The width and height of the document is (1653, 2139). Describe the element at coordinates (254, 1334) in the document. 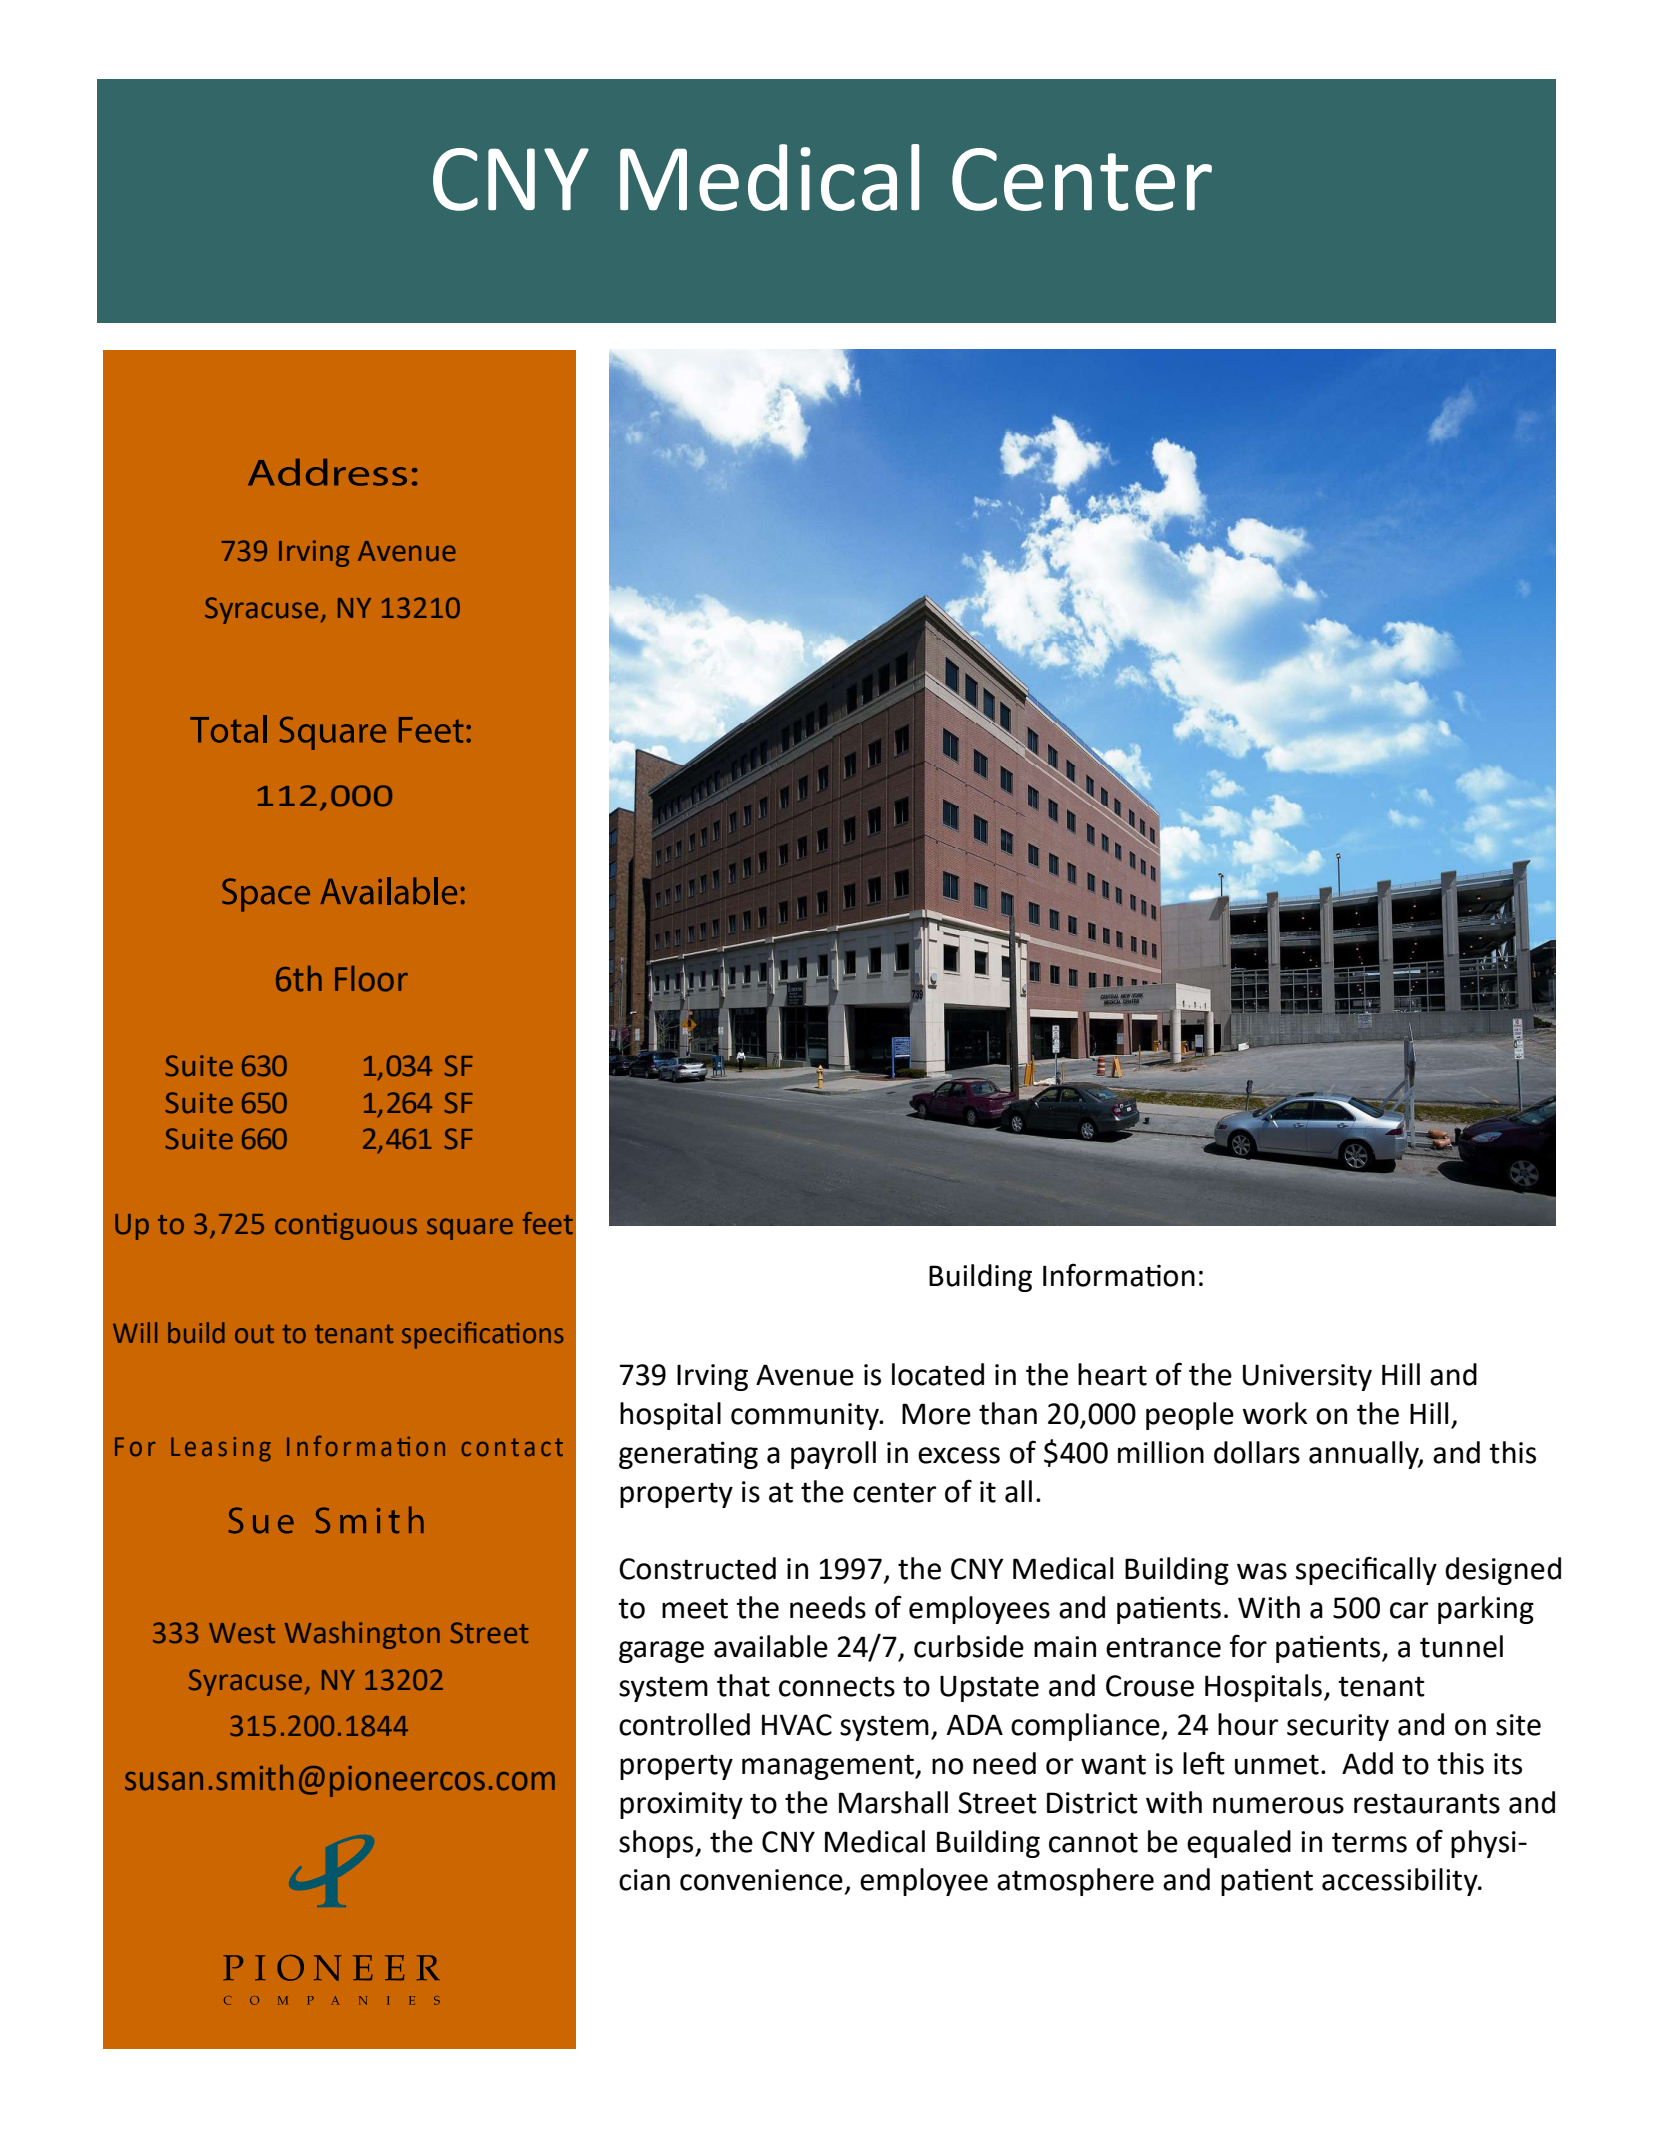

I see `out` at that location.
